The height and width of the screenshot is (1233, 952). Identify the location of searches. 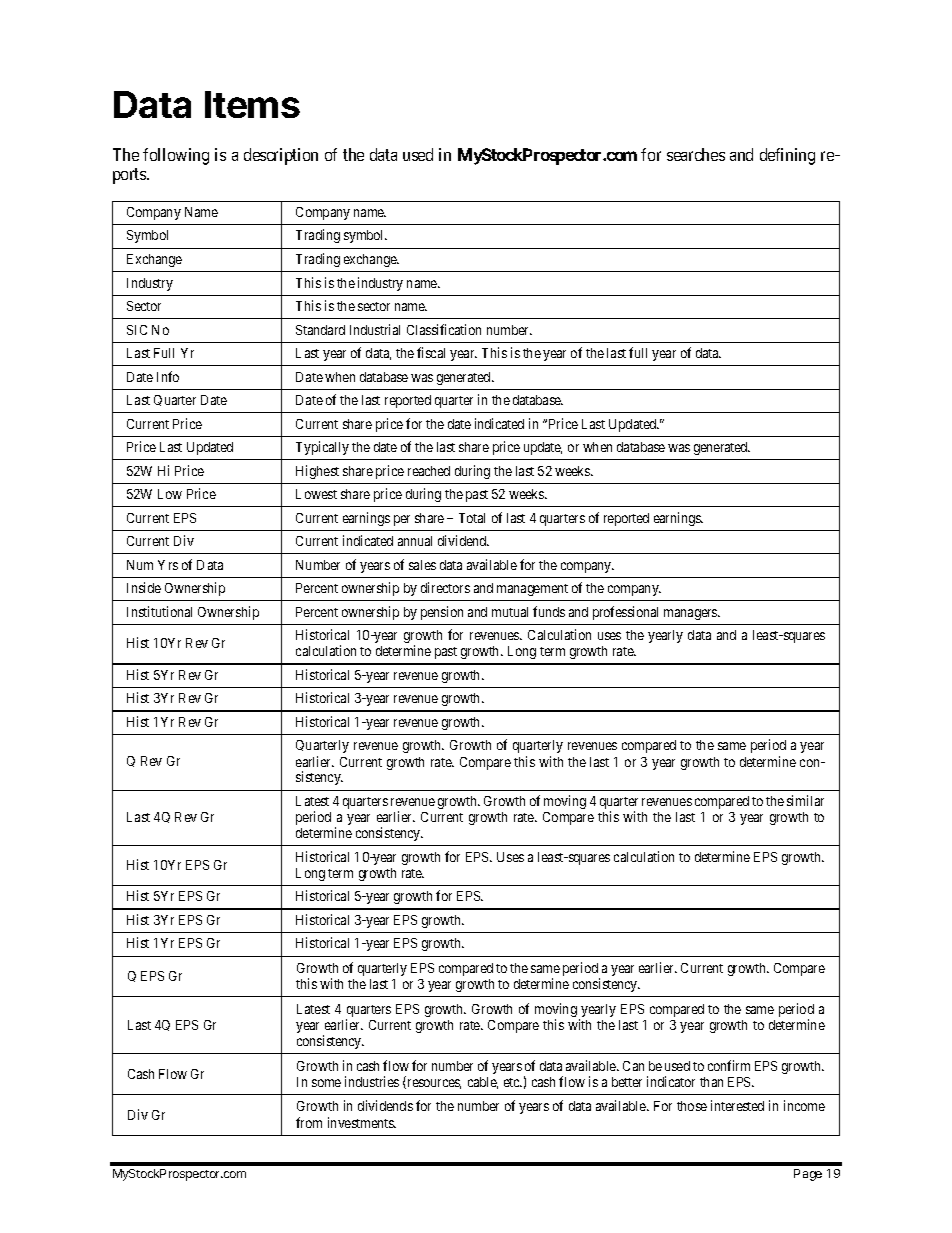
(696, 154).
